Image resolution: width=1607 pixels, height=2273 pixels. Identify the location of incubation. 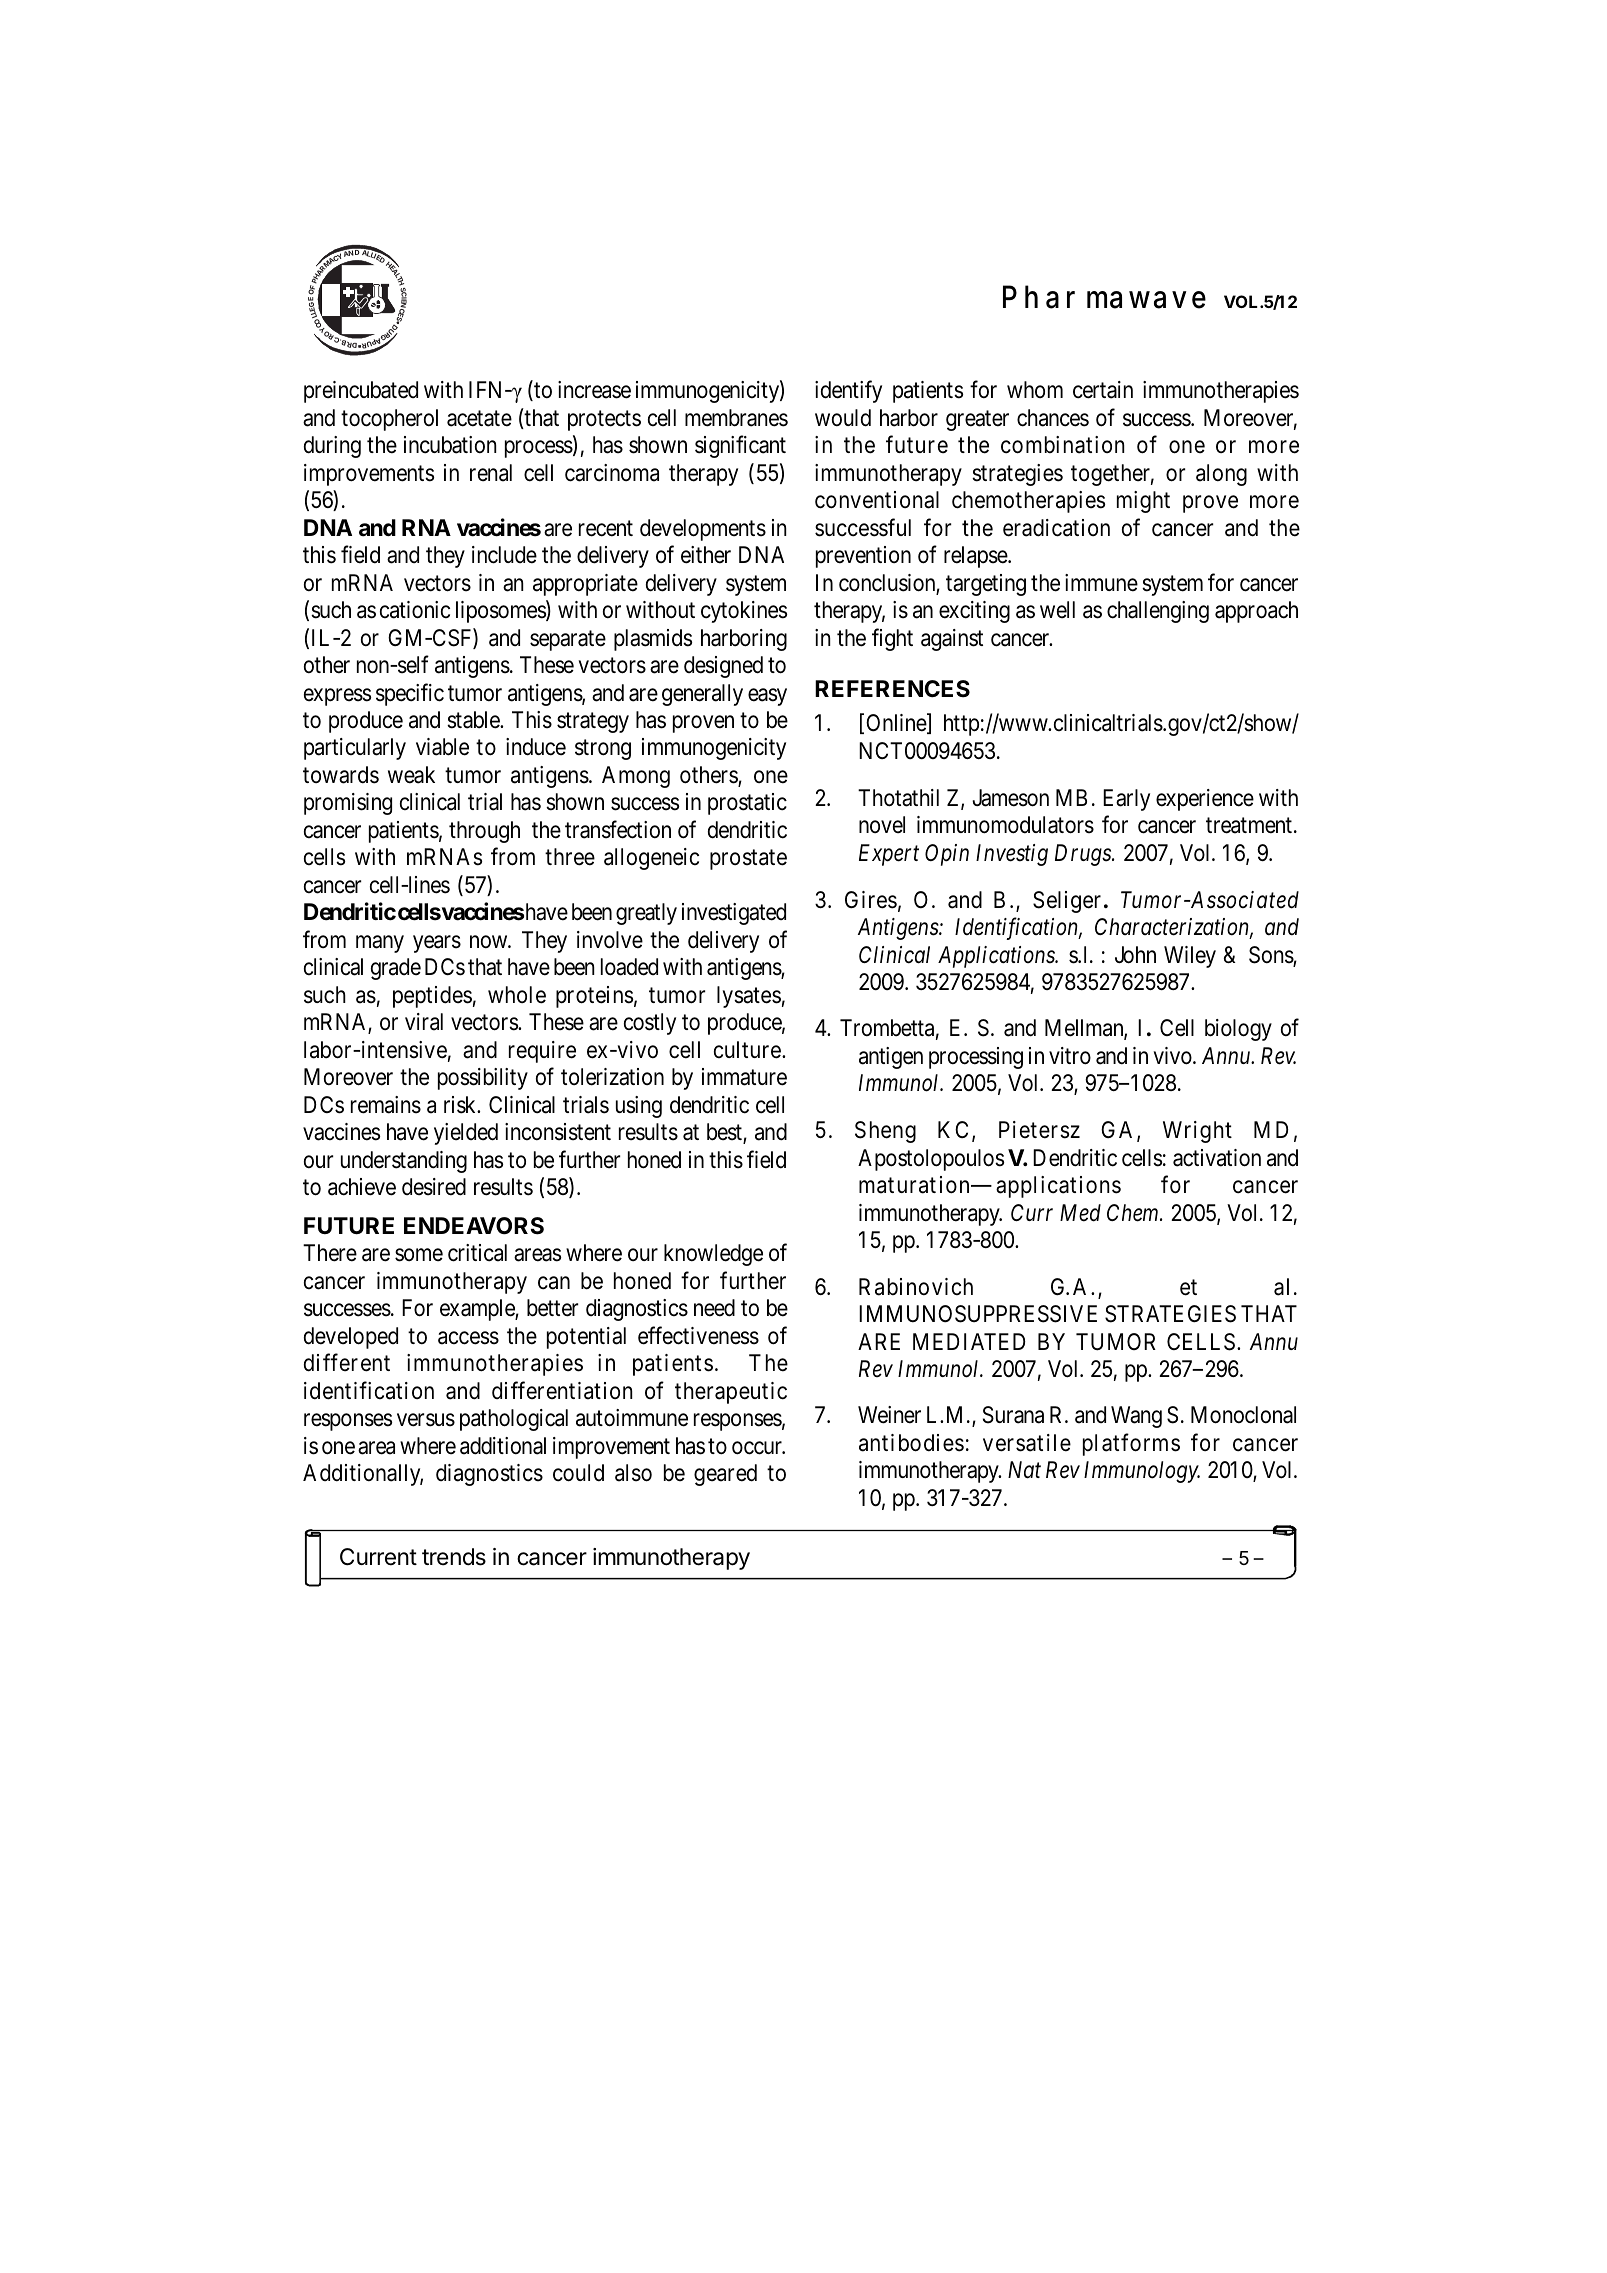
(450, 445).
